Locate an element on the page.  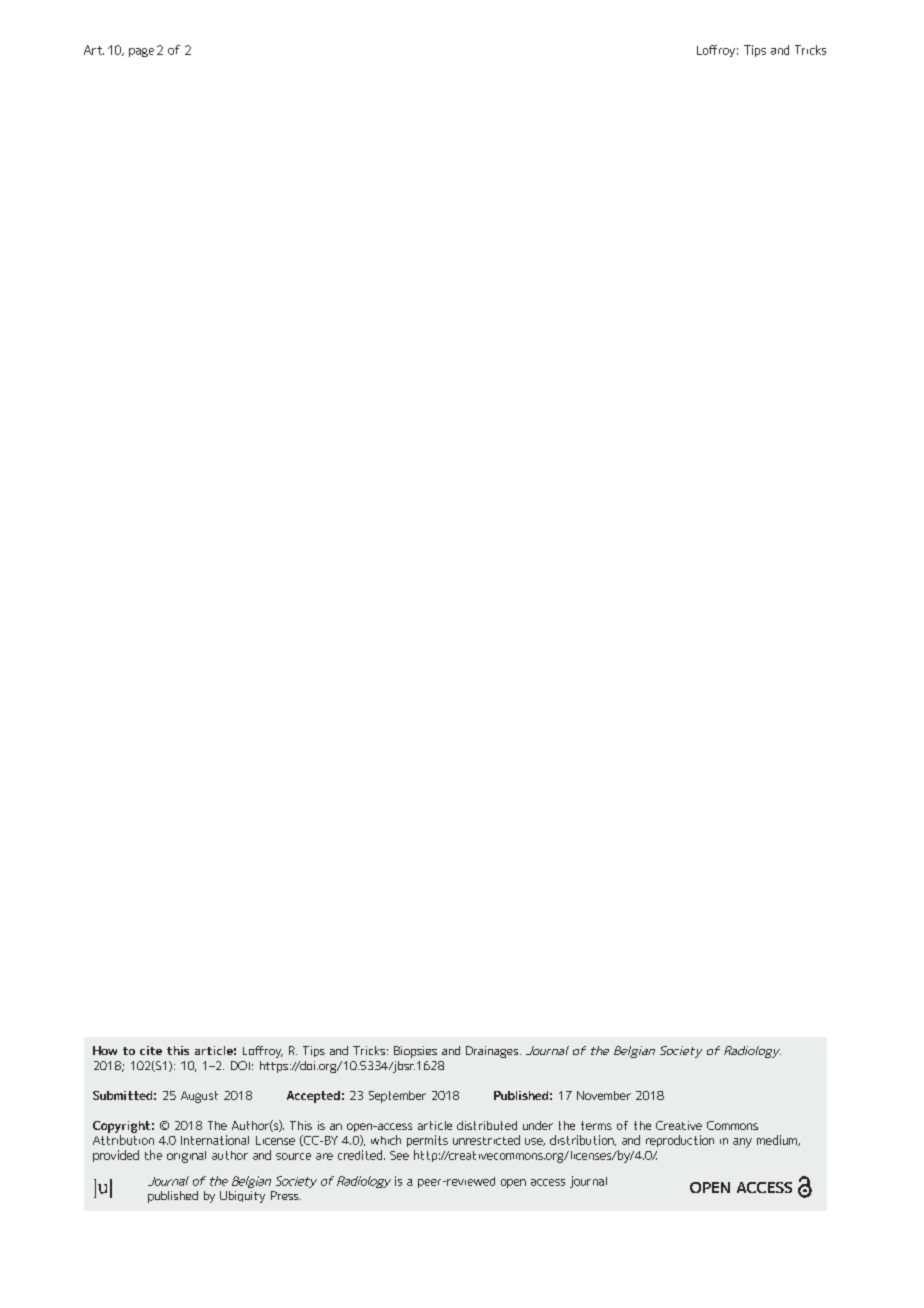
Drainages is located at coordinates (493, 1052).
